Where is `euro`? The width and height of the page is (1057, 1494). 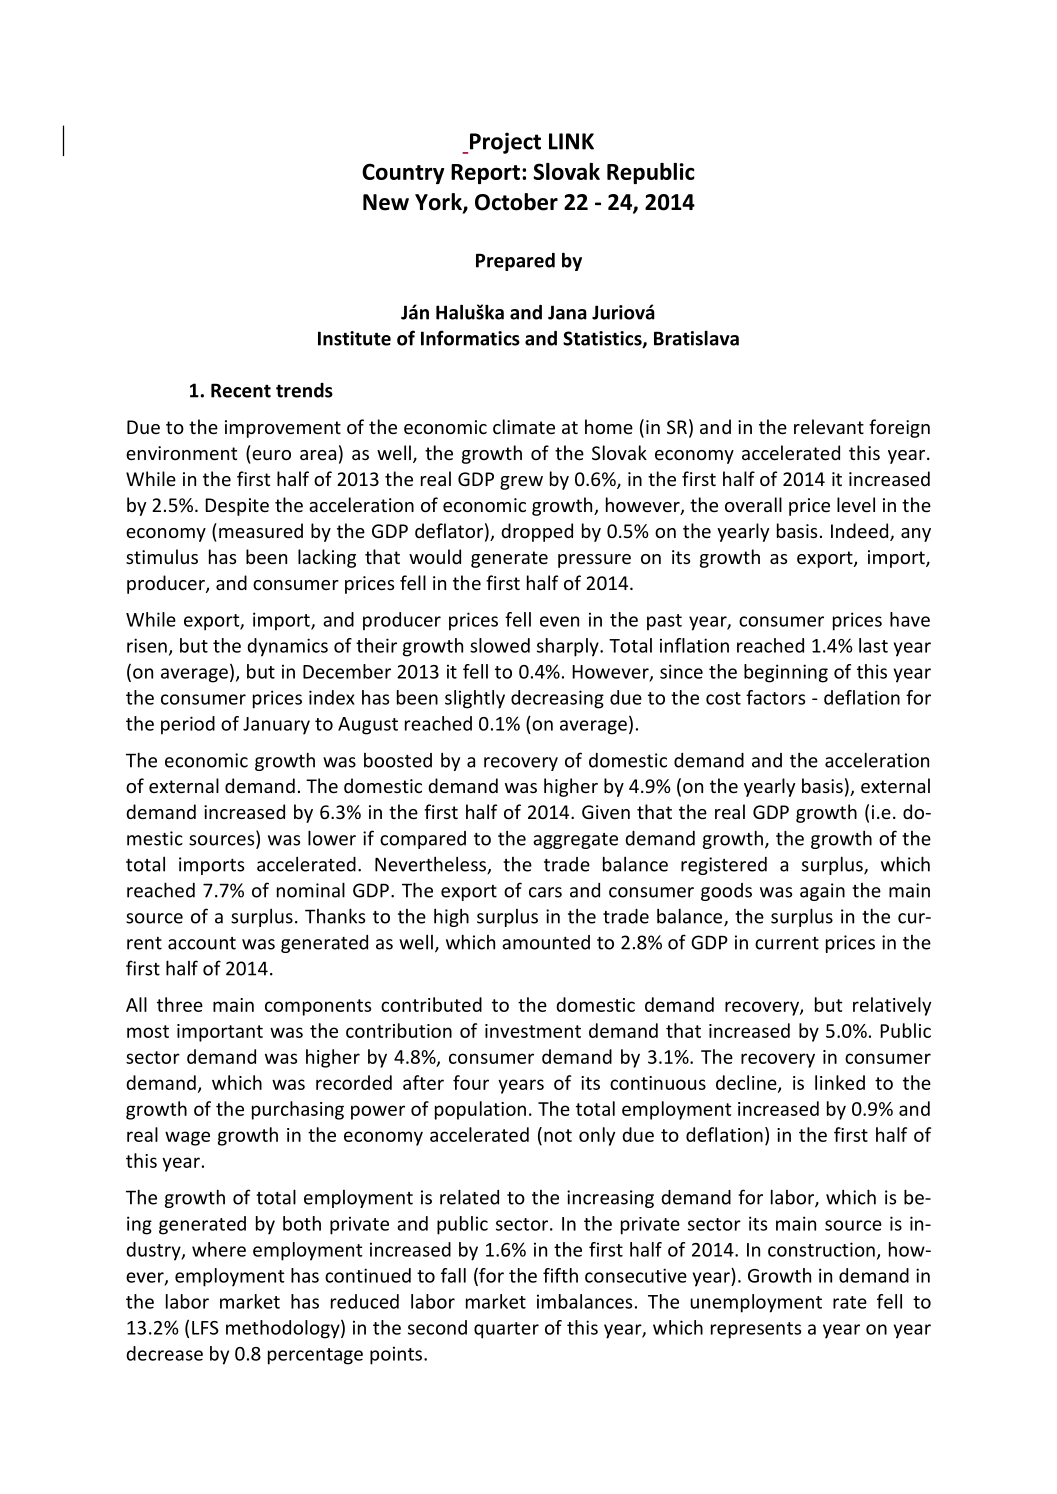
euro is located at coordinates (271, 455).
